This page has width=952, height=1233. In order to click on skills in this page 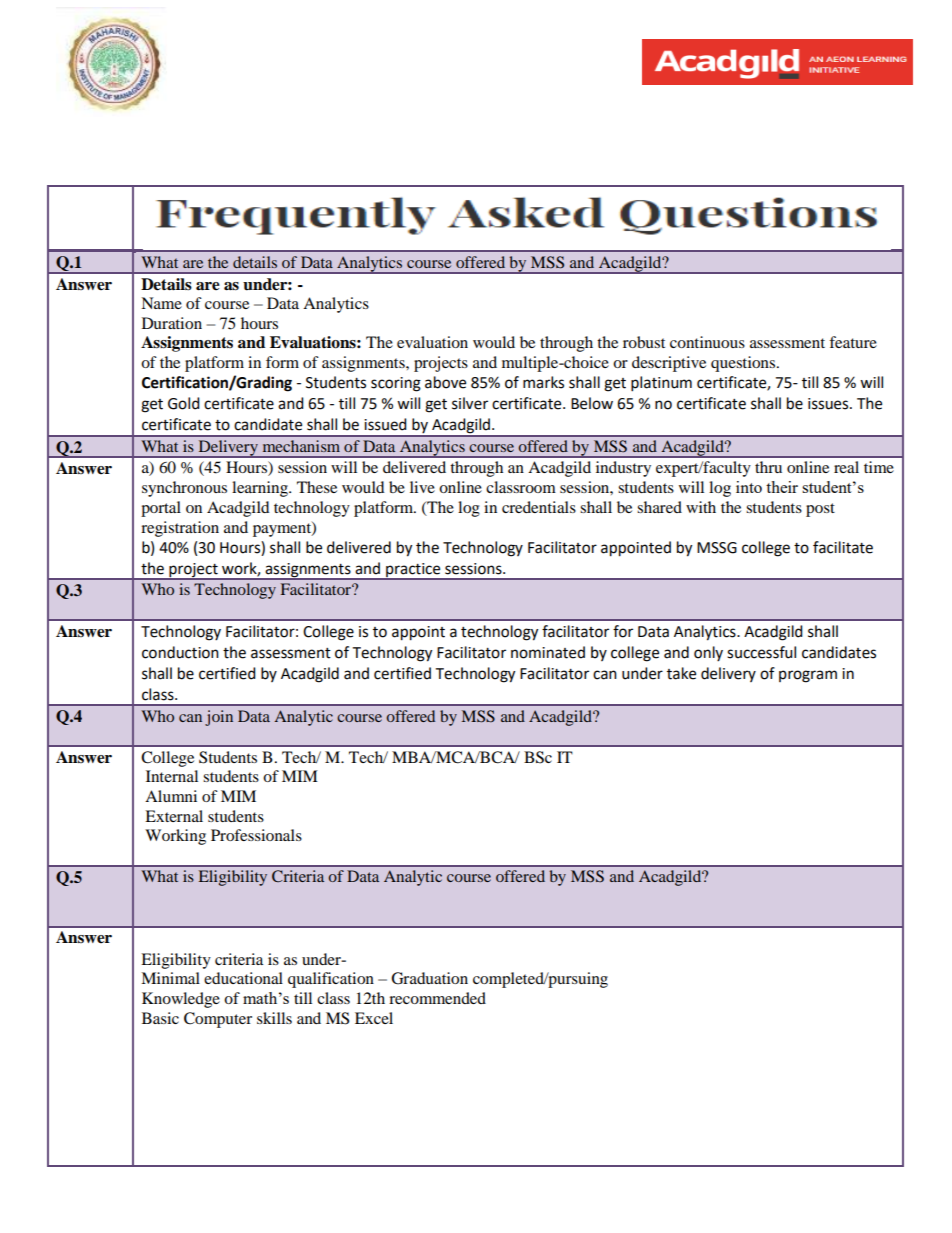, I will do `click(274, 1018)`.
